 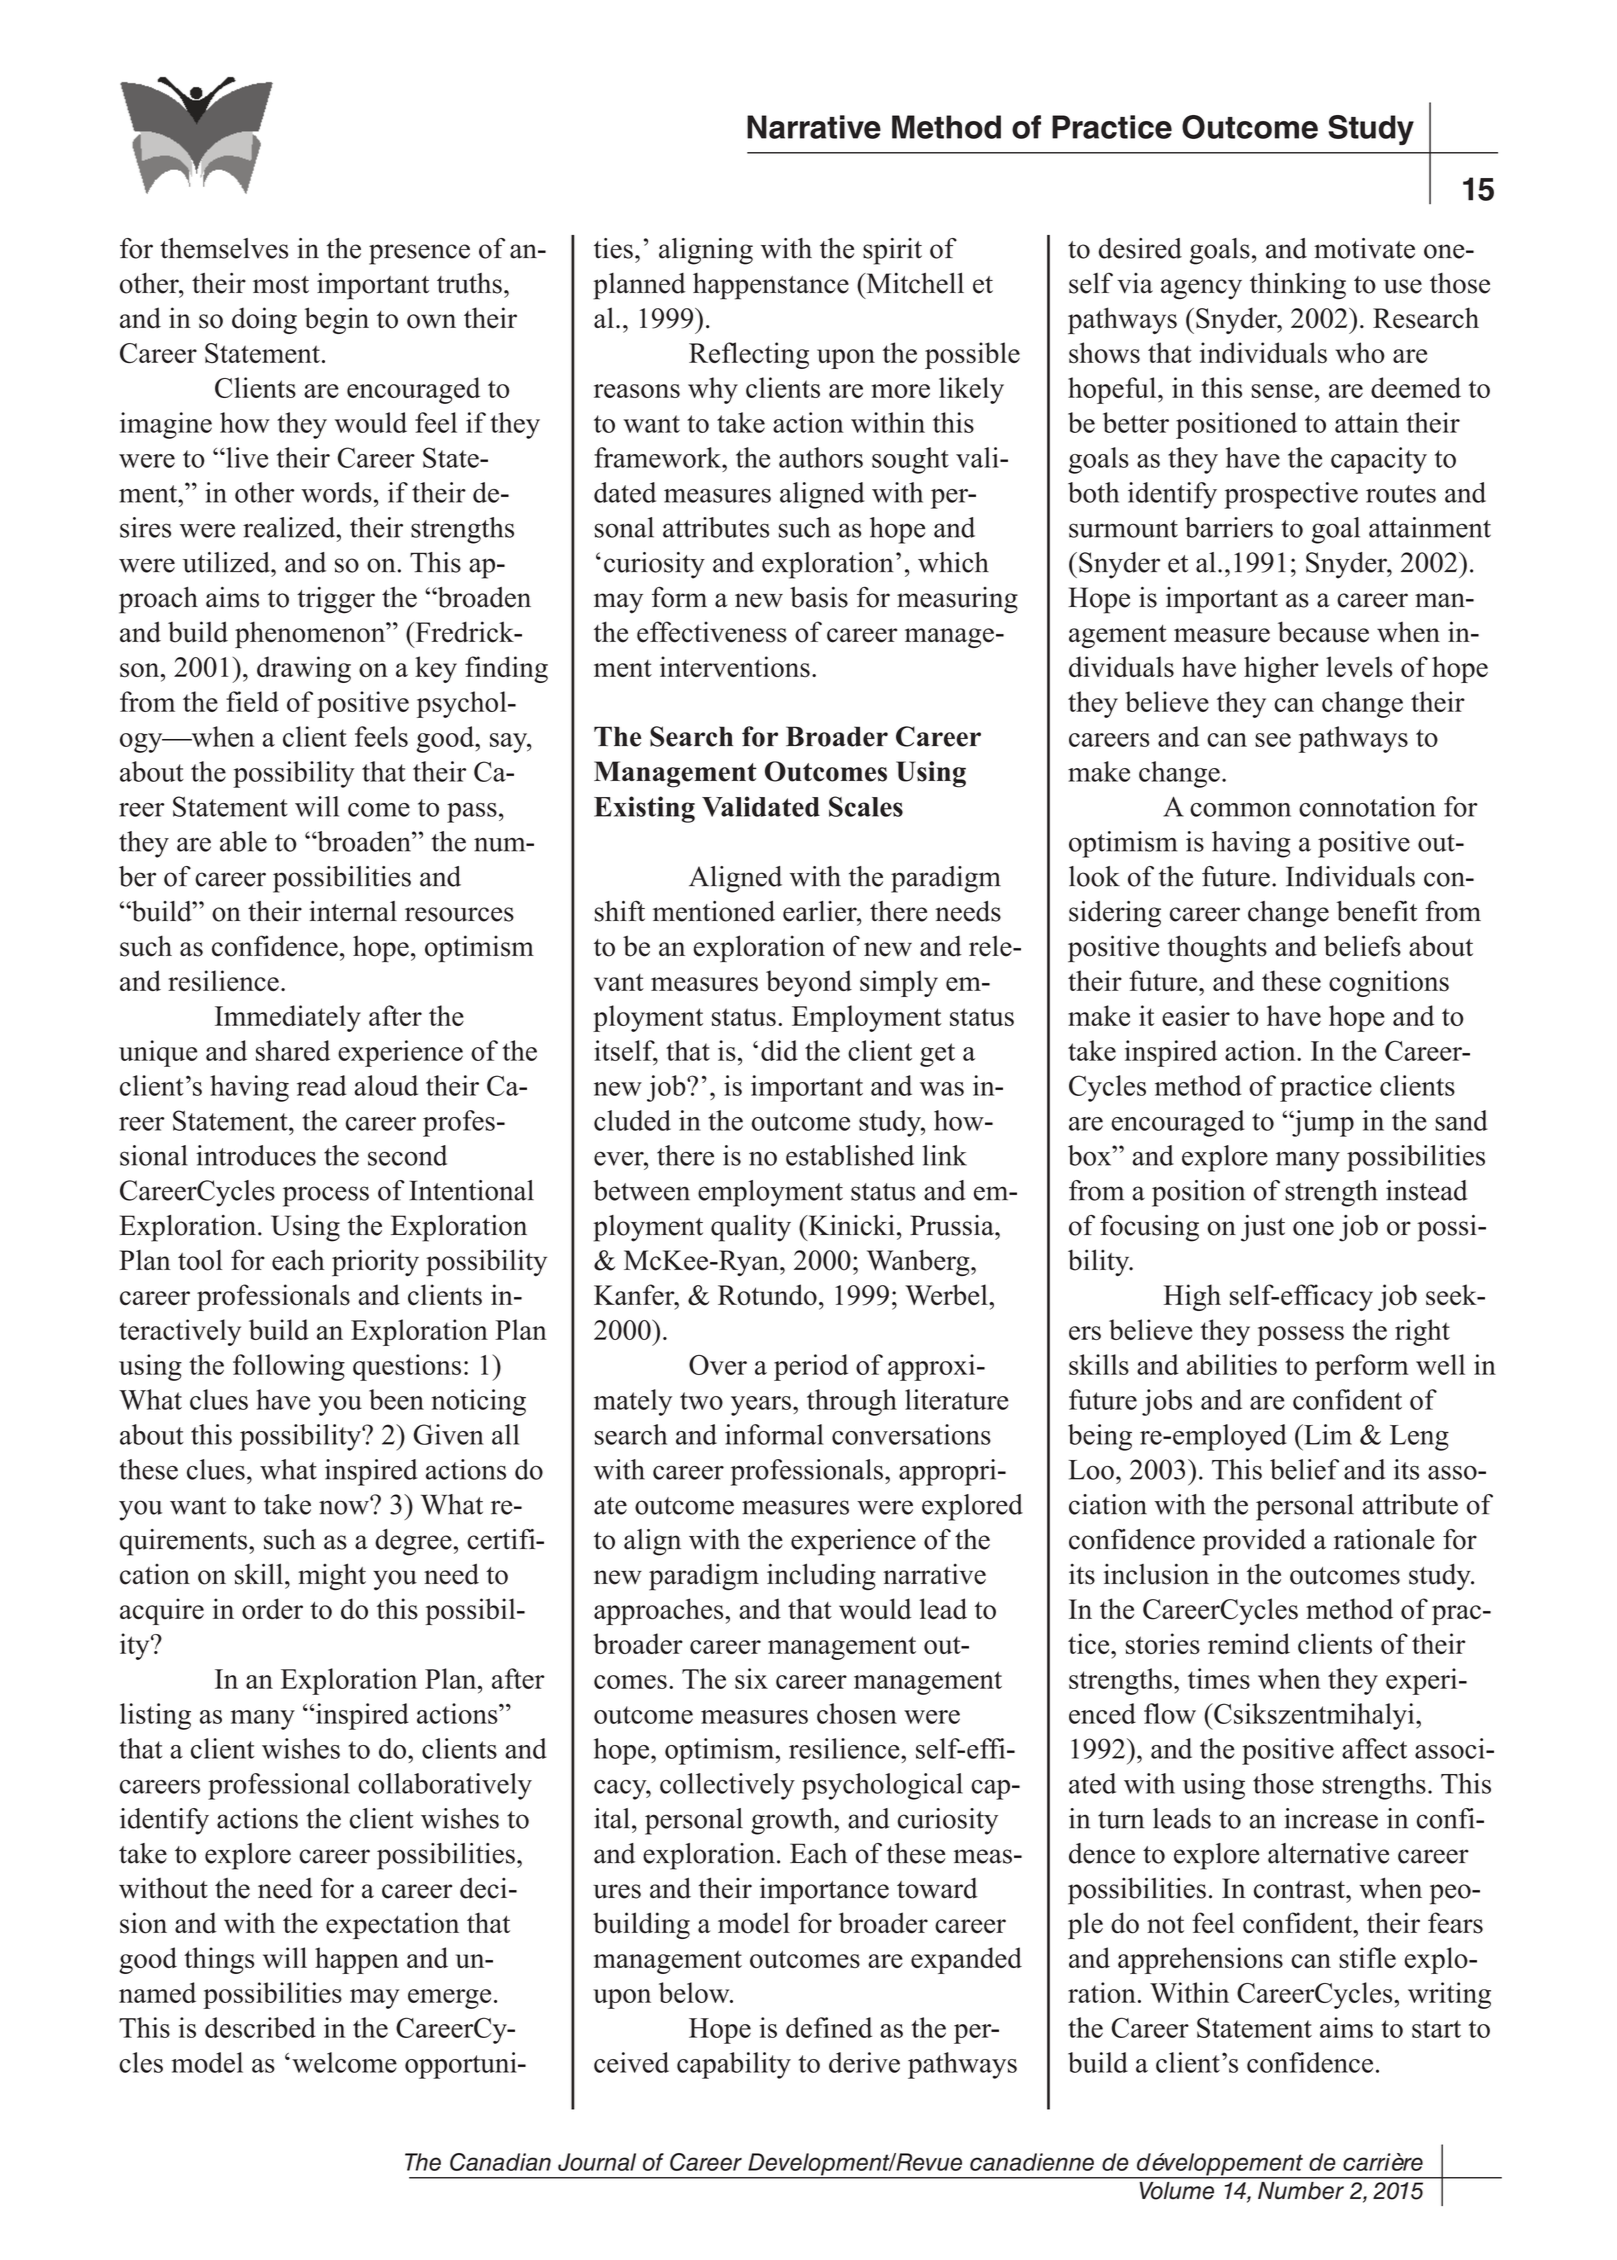 What do you see at coordinates (353, 911) in the document?
I see `internal` at bounding box center [353, 911].
